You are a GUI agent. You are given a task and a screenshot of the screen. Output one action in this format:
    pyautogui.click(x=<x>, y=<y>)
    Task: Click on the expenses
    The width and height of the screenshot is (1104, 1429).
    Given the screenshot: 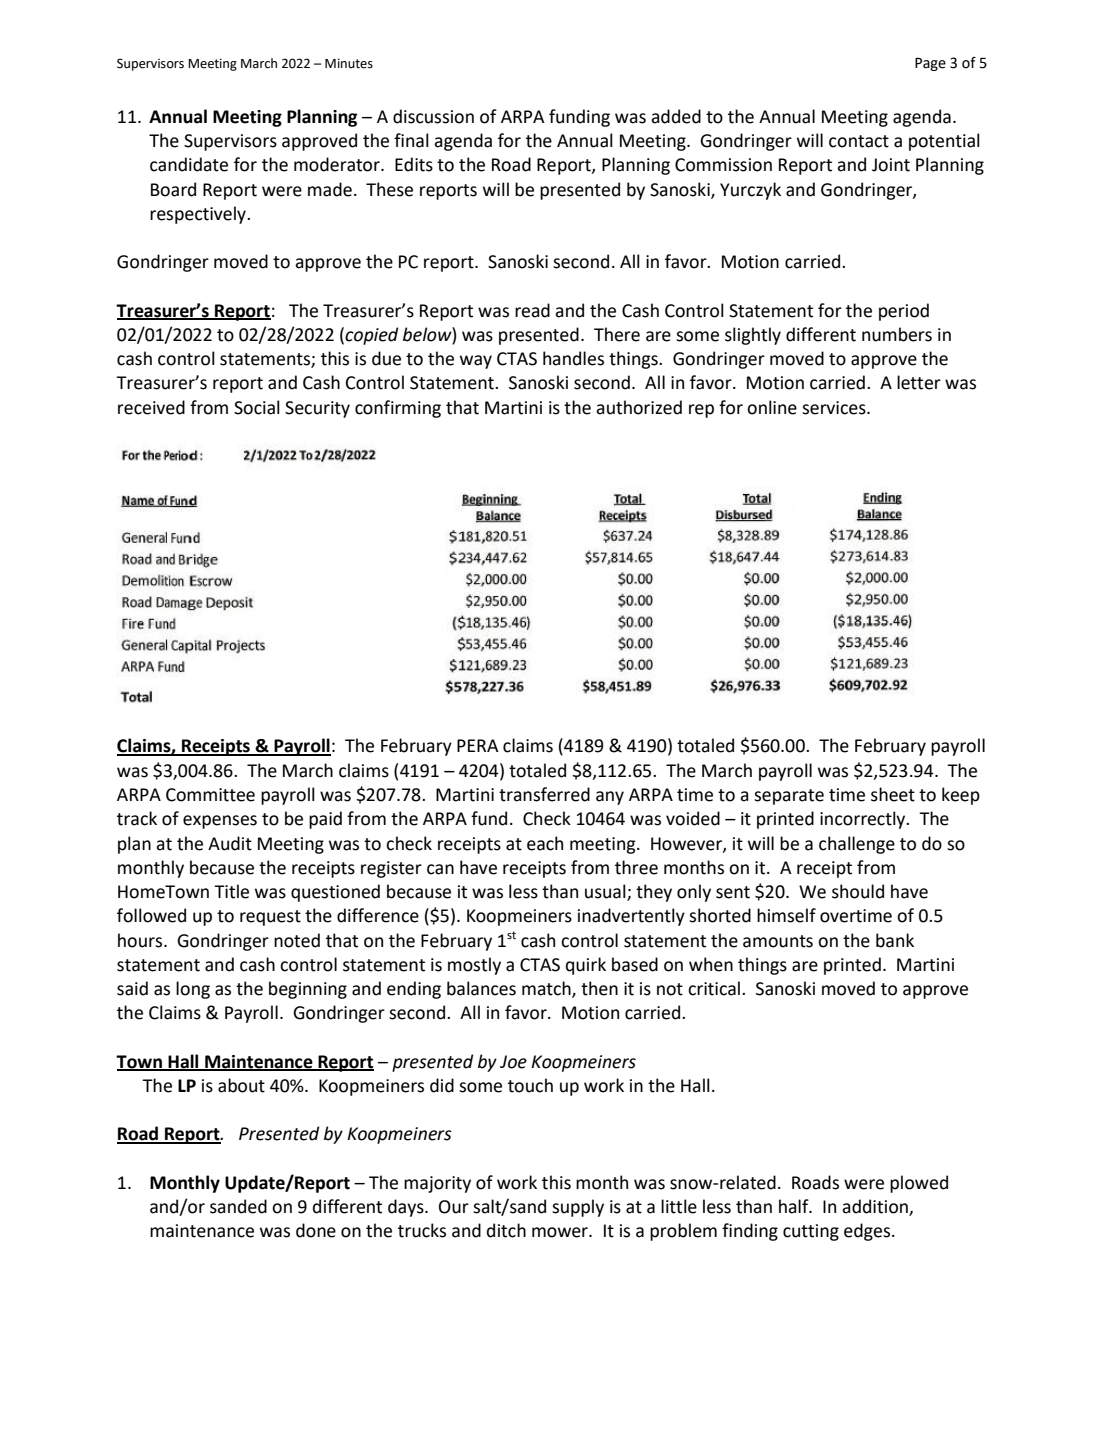 What is the action you would take?
    pyautogui.click(x=220, y=822)
